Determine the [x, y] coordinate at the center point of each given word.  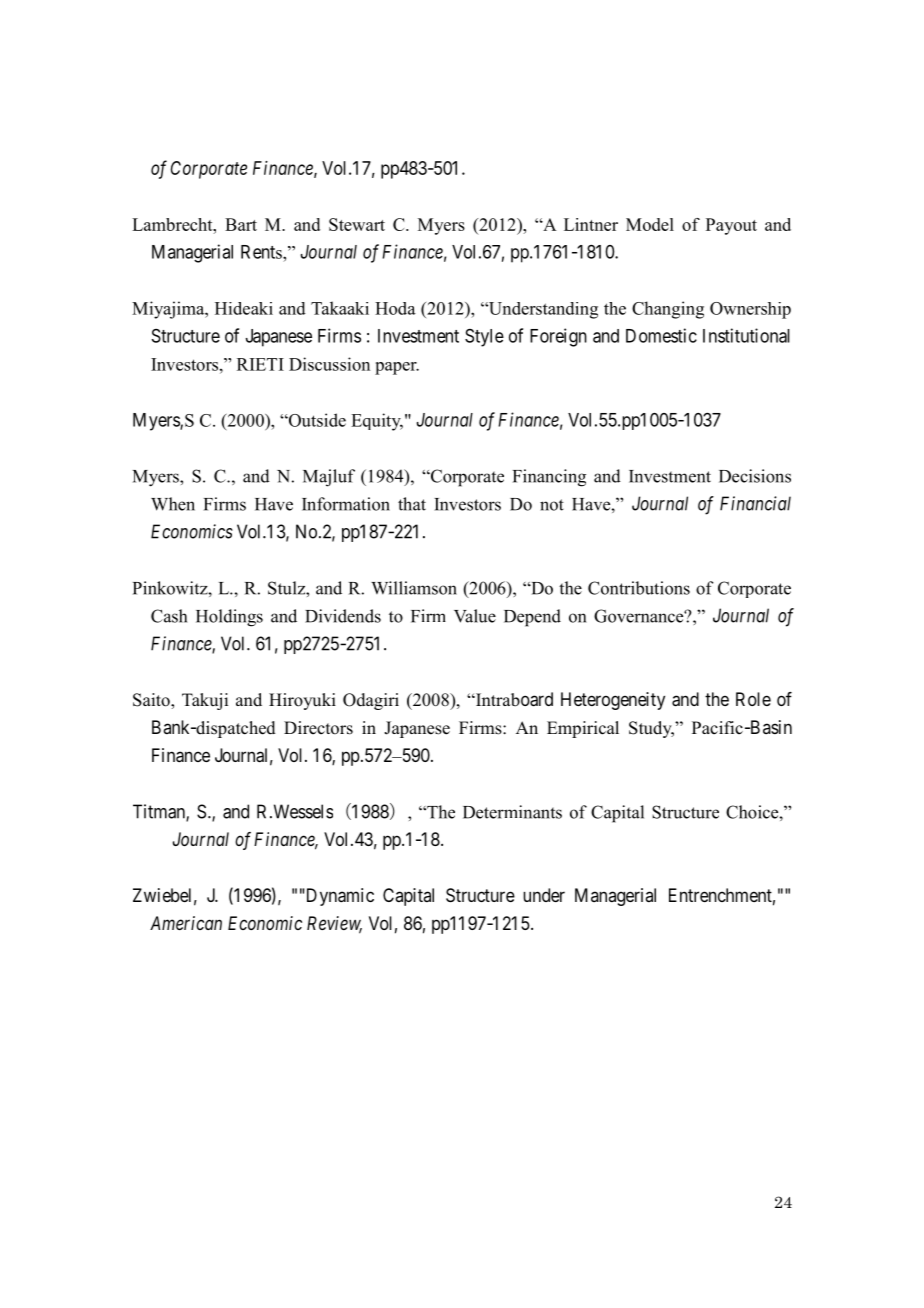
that [412, 504]
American [186, 923]
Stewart [357, 224]
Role [753, 699]
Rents [262, 252]
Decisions [755, 476]
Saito [152, 701]
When [173, 504]
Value [475, 616]
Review [334, 924]
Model [650, 224]
